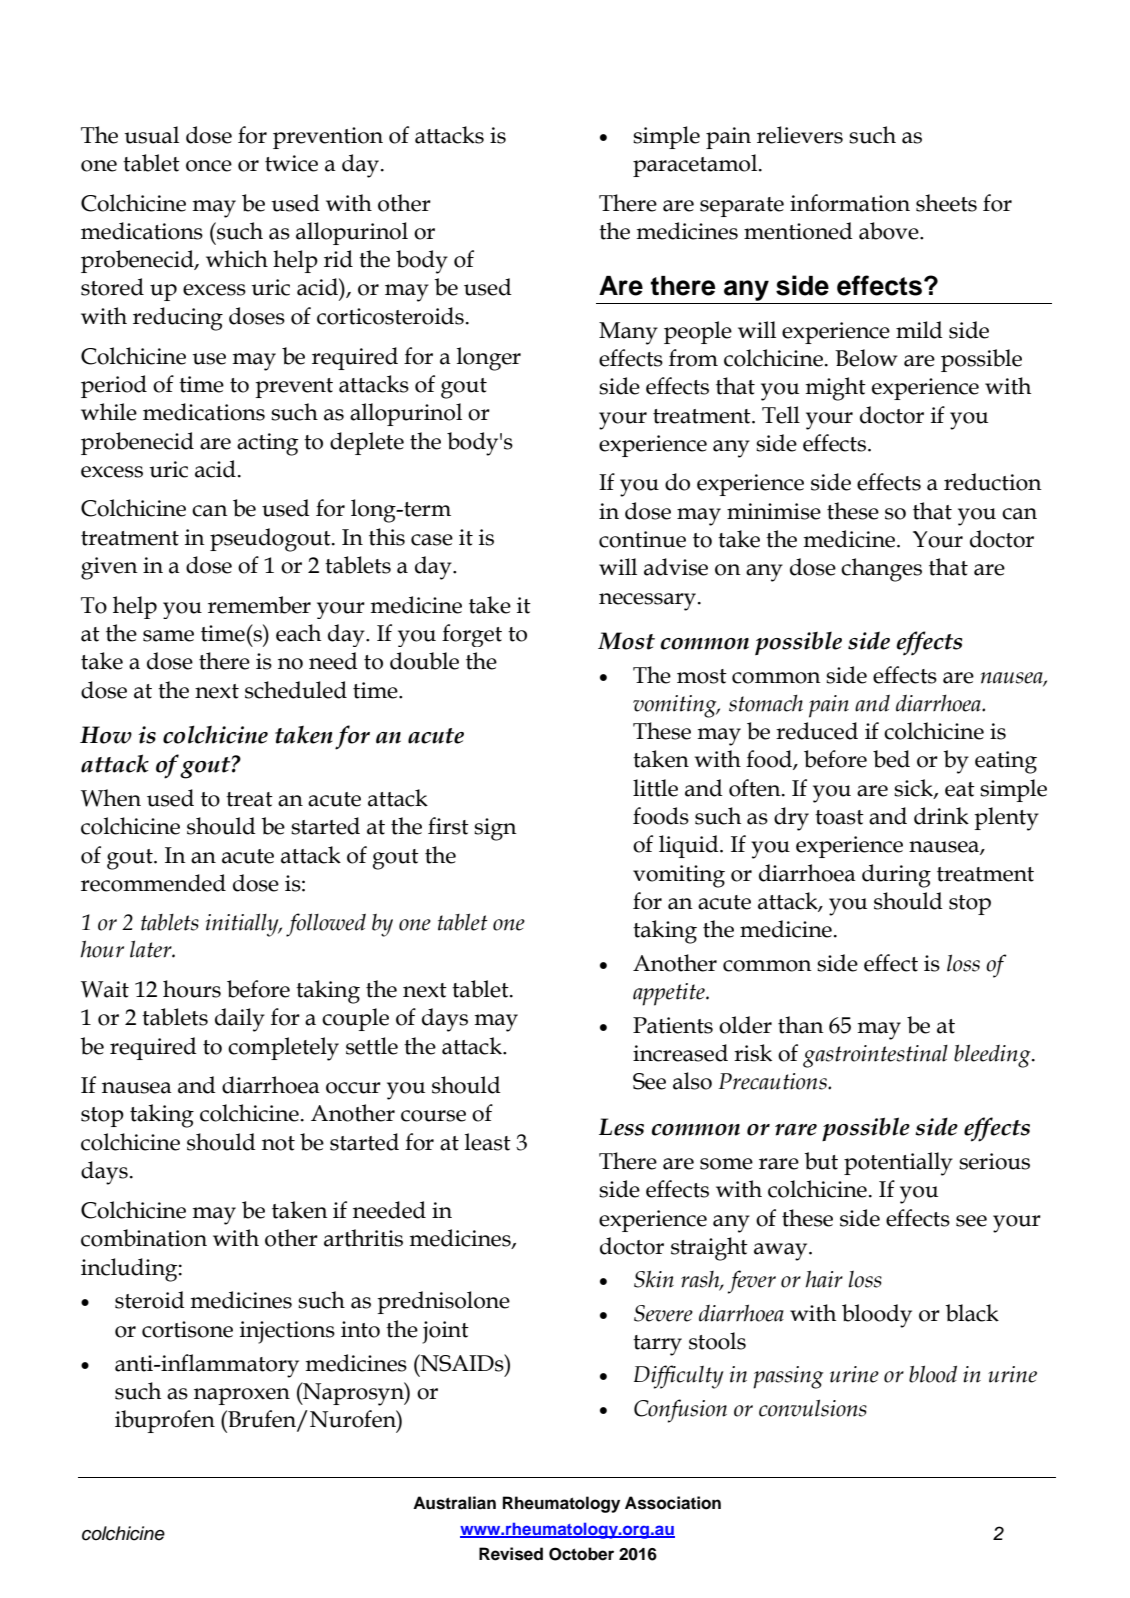 Image resolution: width=1130 pixels, height=1598 pixels. I want to click on ibuprofen, so click(165, 1421).
